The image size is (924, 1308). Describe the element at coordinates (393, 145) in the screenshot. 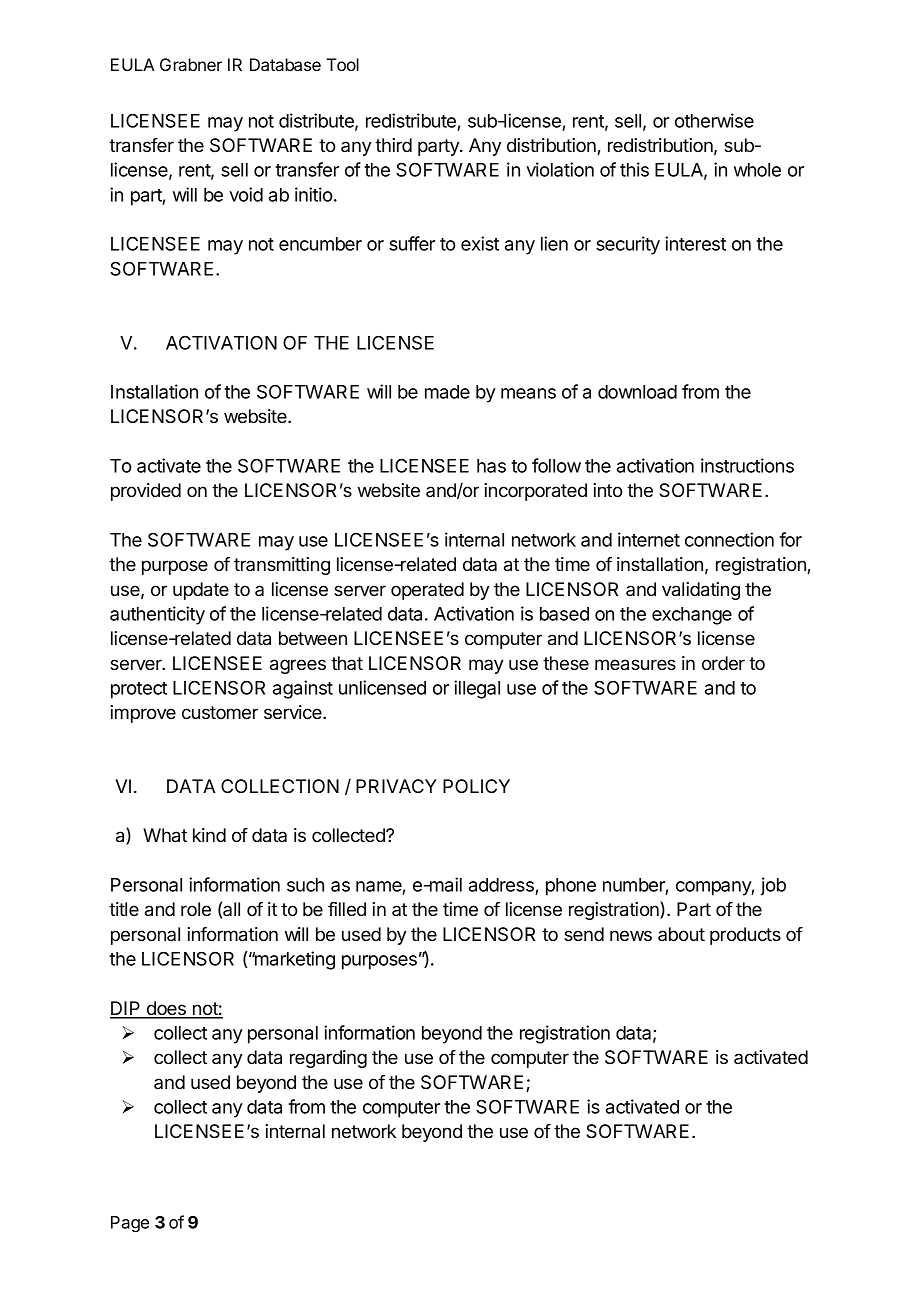

I see `third` at that location.
